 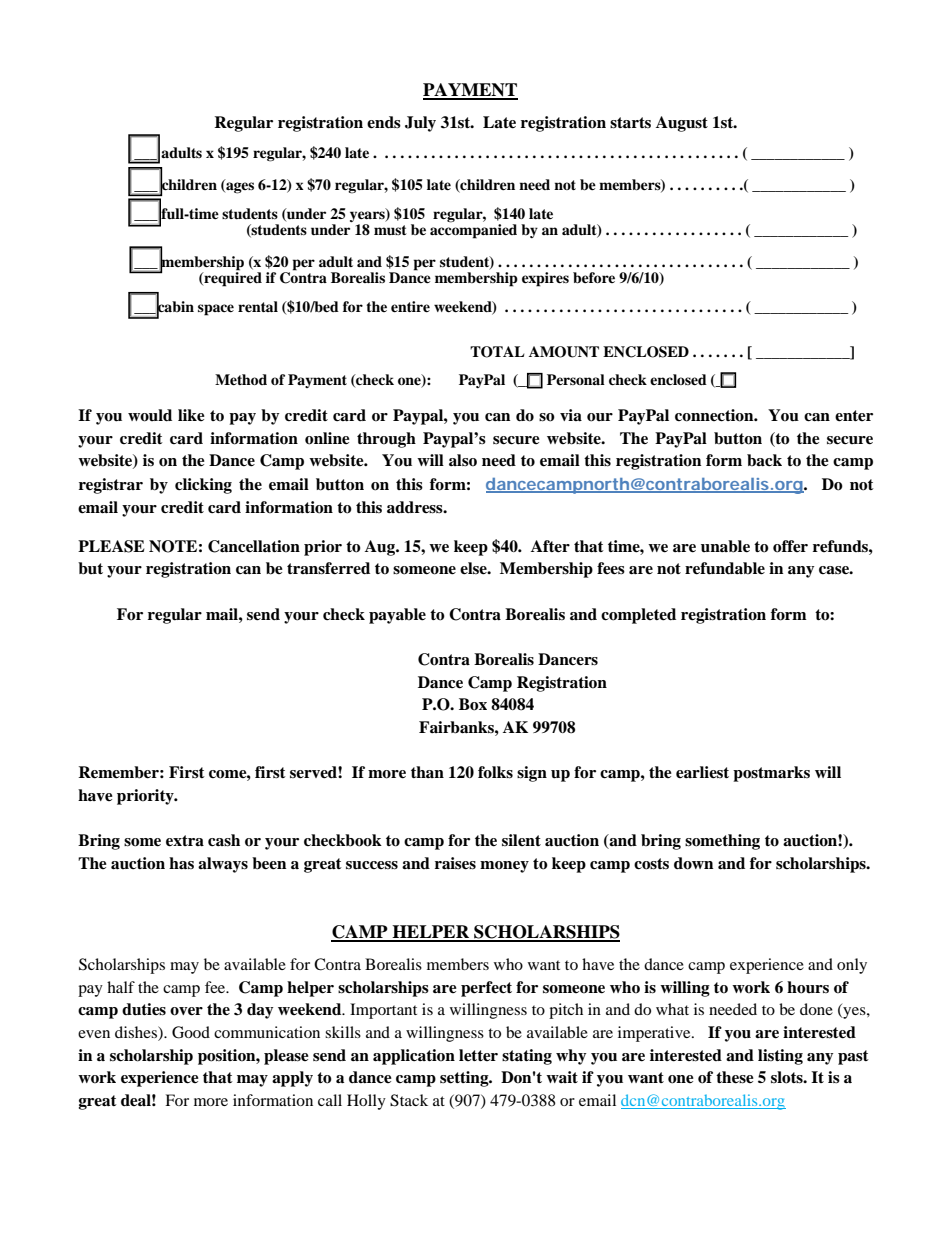 I want to click on these, so click(x=735, y=1077).
